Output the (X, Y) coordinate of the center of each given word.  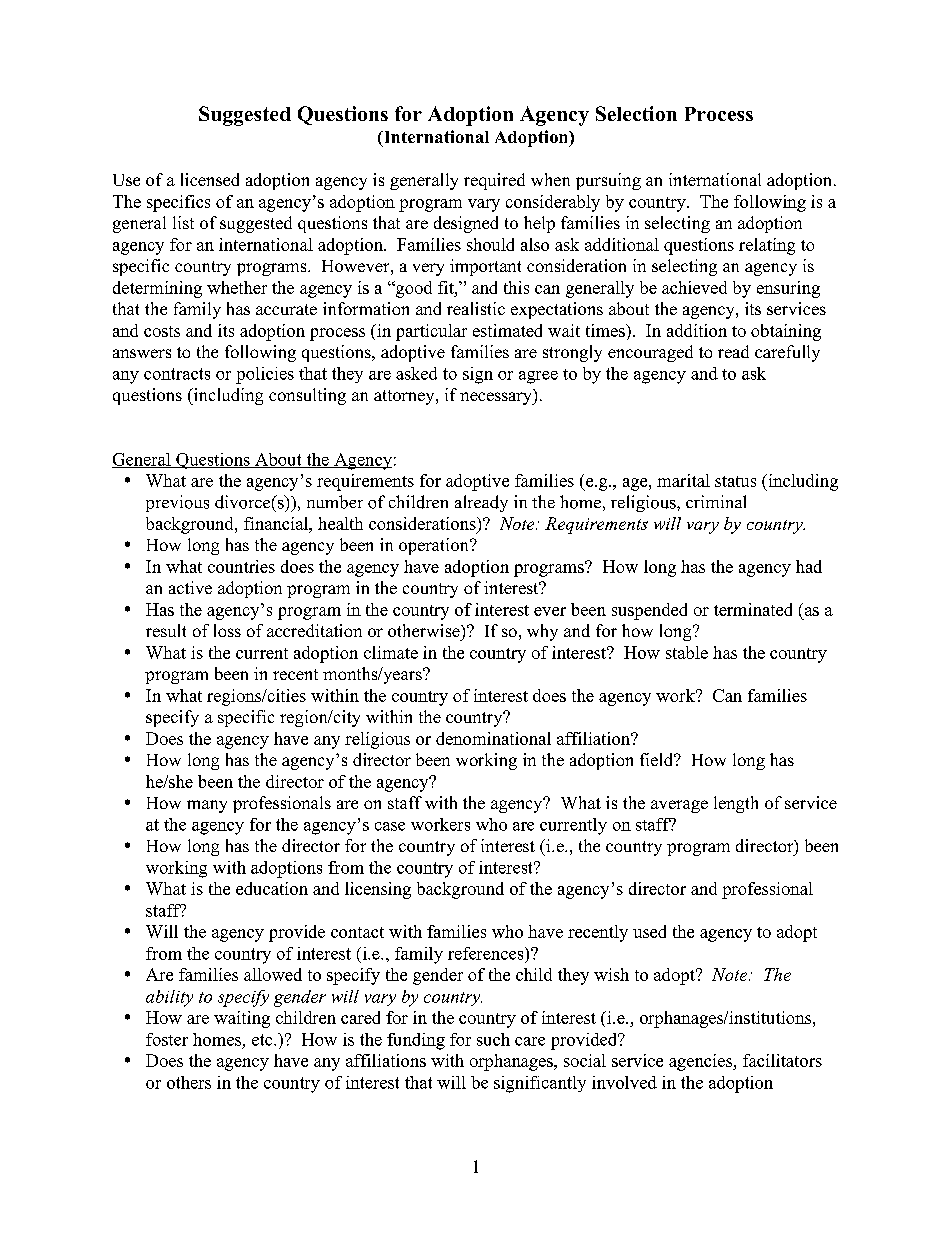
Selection (636, 113)
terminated (753, 609)
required (494, 181)
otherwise (425, 630)
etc (263, 1040)
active (190, 587)
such (493, 1039)
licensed (210, 179)
